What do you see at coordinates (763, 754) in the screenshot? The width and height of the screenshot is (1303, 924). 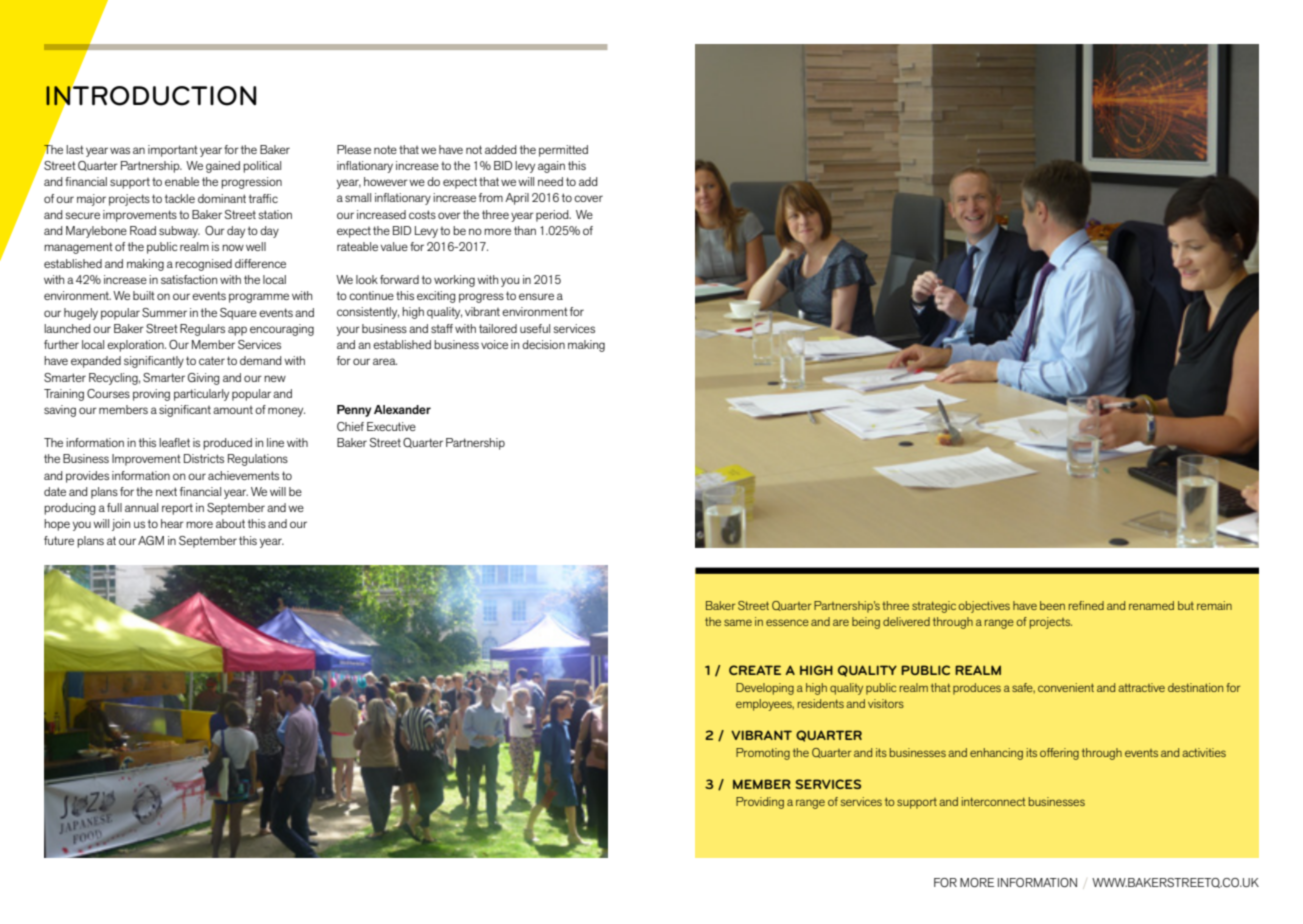 I see `Promoting` at bounding box center [763, 754].
